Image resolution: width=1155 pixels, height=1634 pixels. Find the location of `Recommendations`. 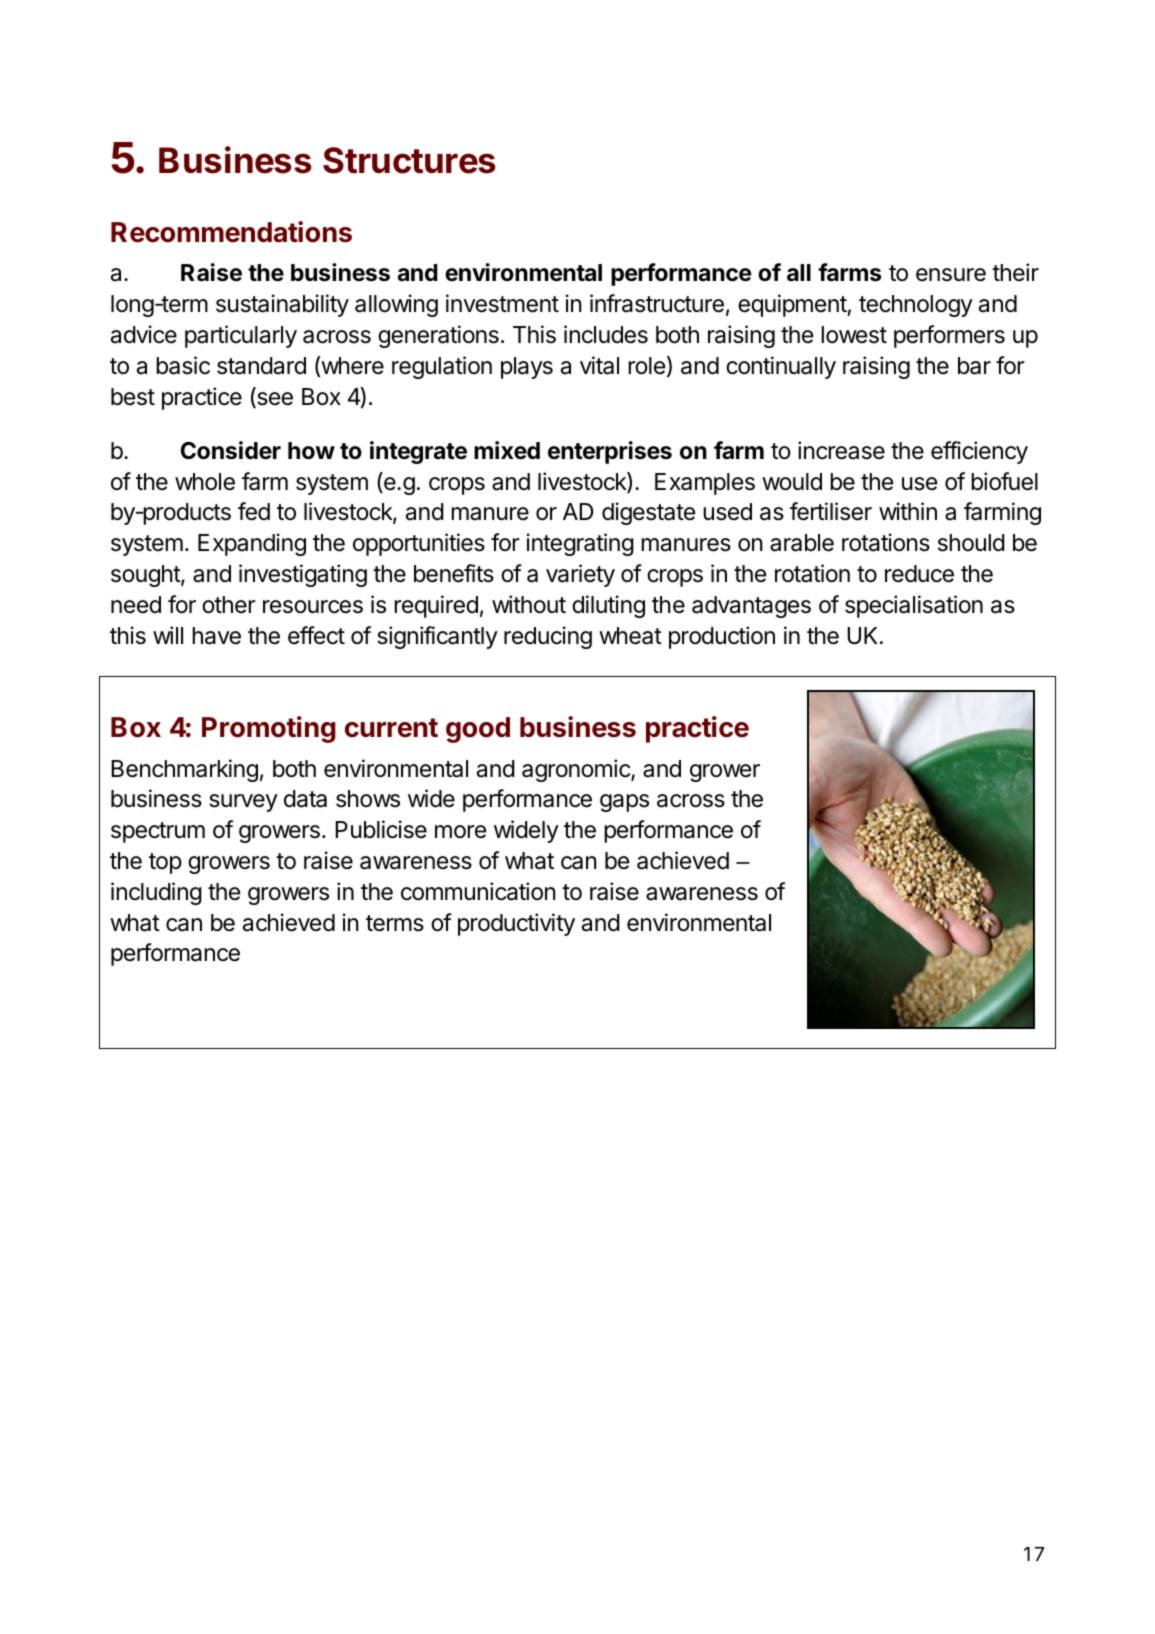

Recommendations is located at coordinates (231, 232).
